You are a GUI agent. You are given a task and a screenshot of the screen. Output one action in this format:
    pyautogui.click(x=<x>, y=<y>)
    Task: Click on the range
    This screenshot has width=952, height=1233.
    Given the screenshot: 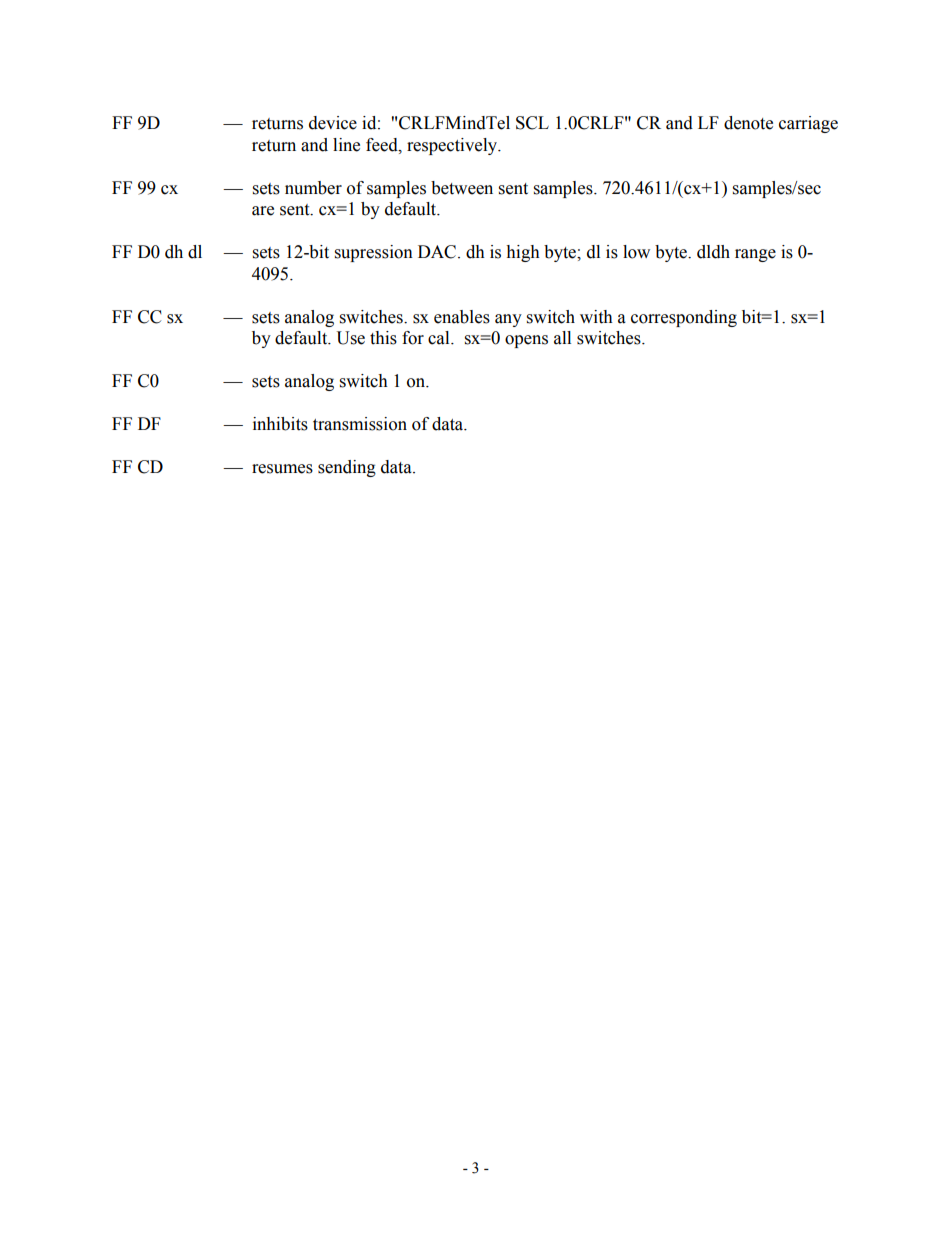 What is the action you would take?
    pyautogui.click(x=755, y=255)
